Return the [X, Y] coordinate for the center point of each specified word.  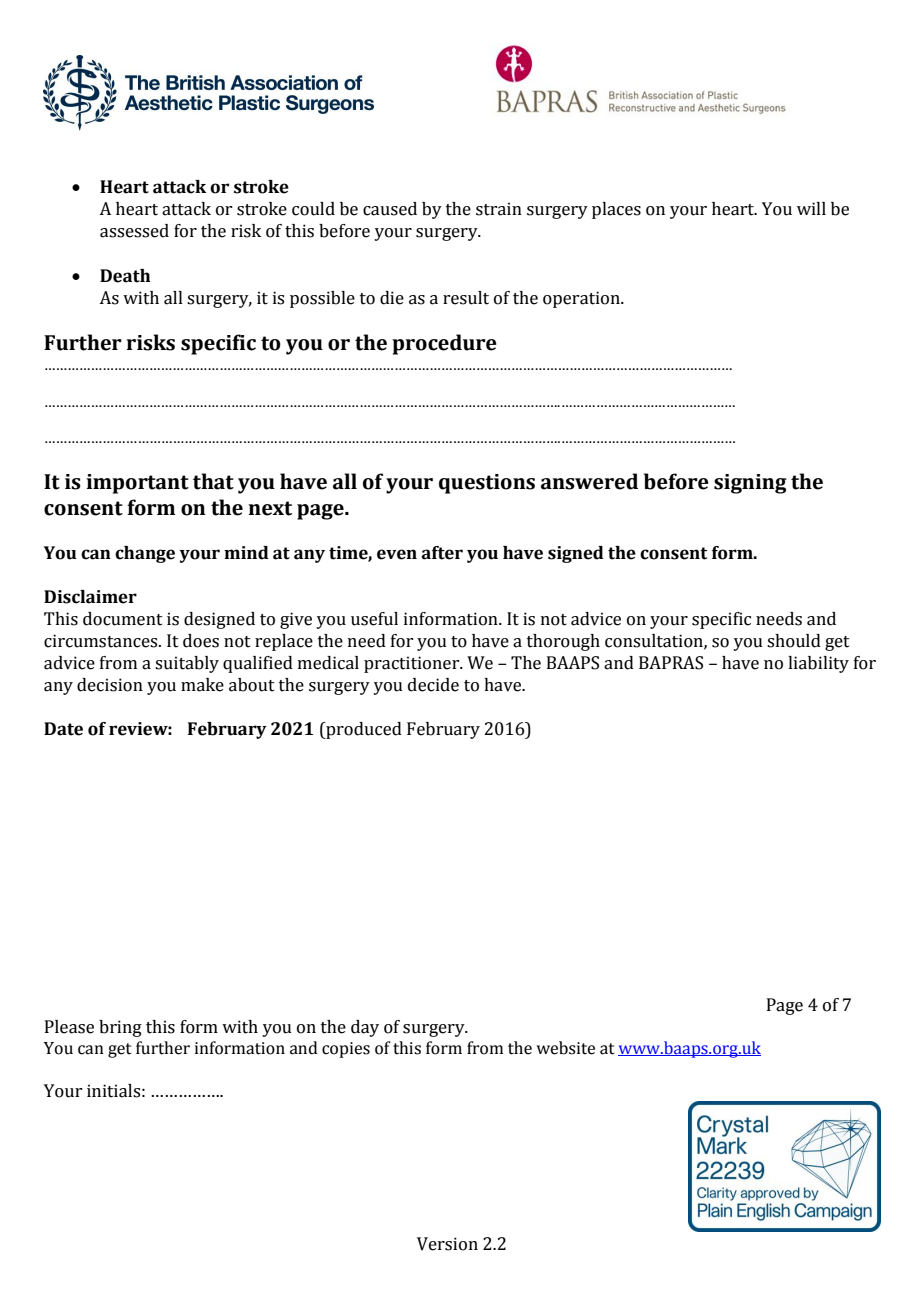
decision [110, 685]
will [811, 208]
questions [487, 484]
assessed [134, 231]
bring [120, 1028]
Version [447, 1244]
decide [433, 685]
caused [390, 209]
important [138, 484]
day [365, 1028]
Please [69, 1027]
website [566, 1048]
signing [750, 484]
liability [818, 664]
